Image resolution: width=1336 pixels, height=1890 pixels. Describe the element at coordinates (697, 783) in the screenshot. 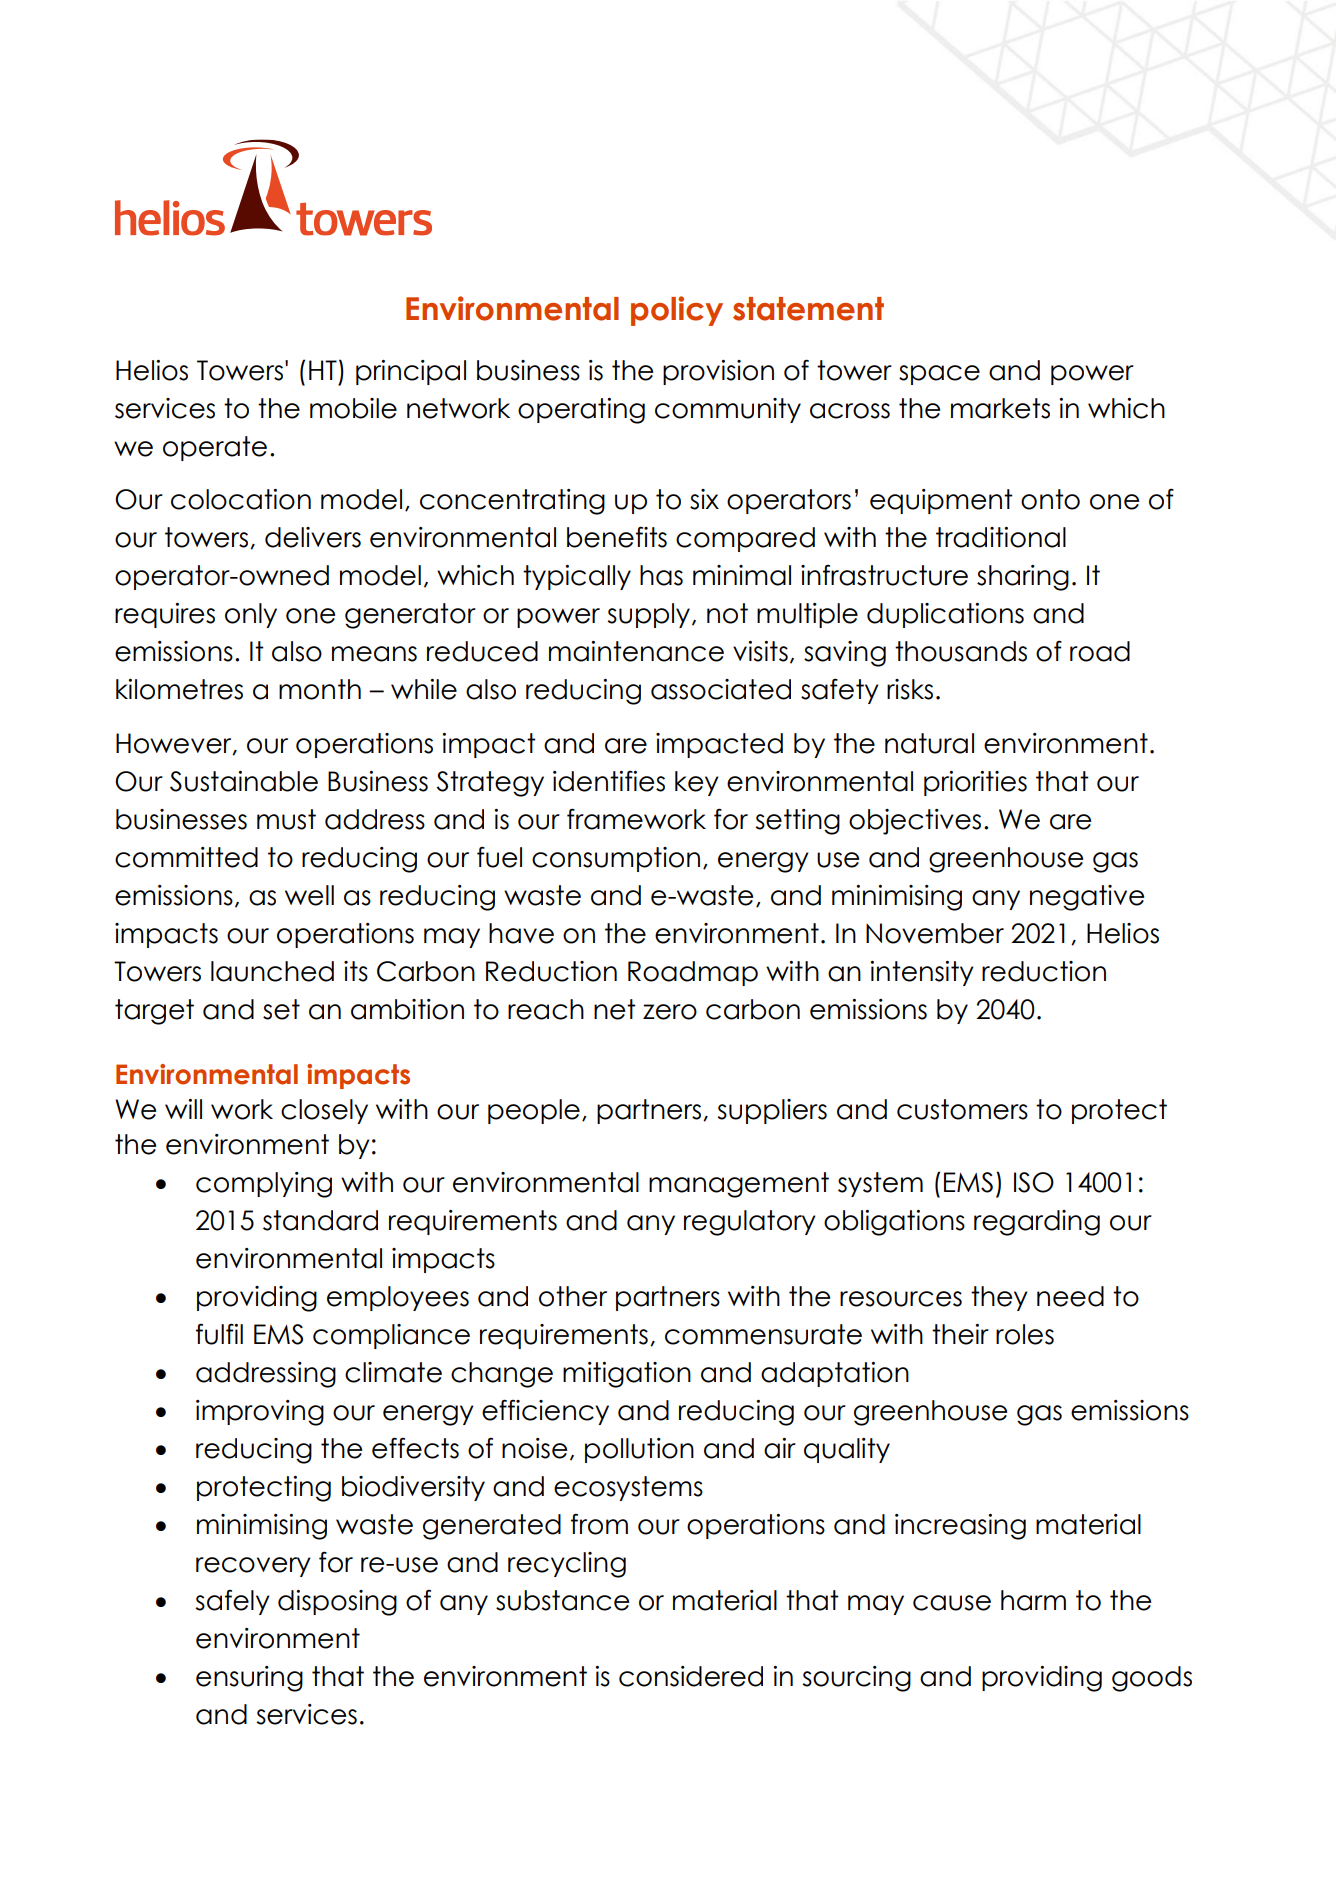

I see `key` at that location.
